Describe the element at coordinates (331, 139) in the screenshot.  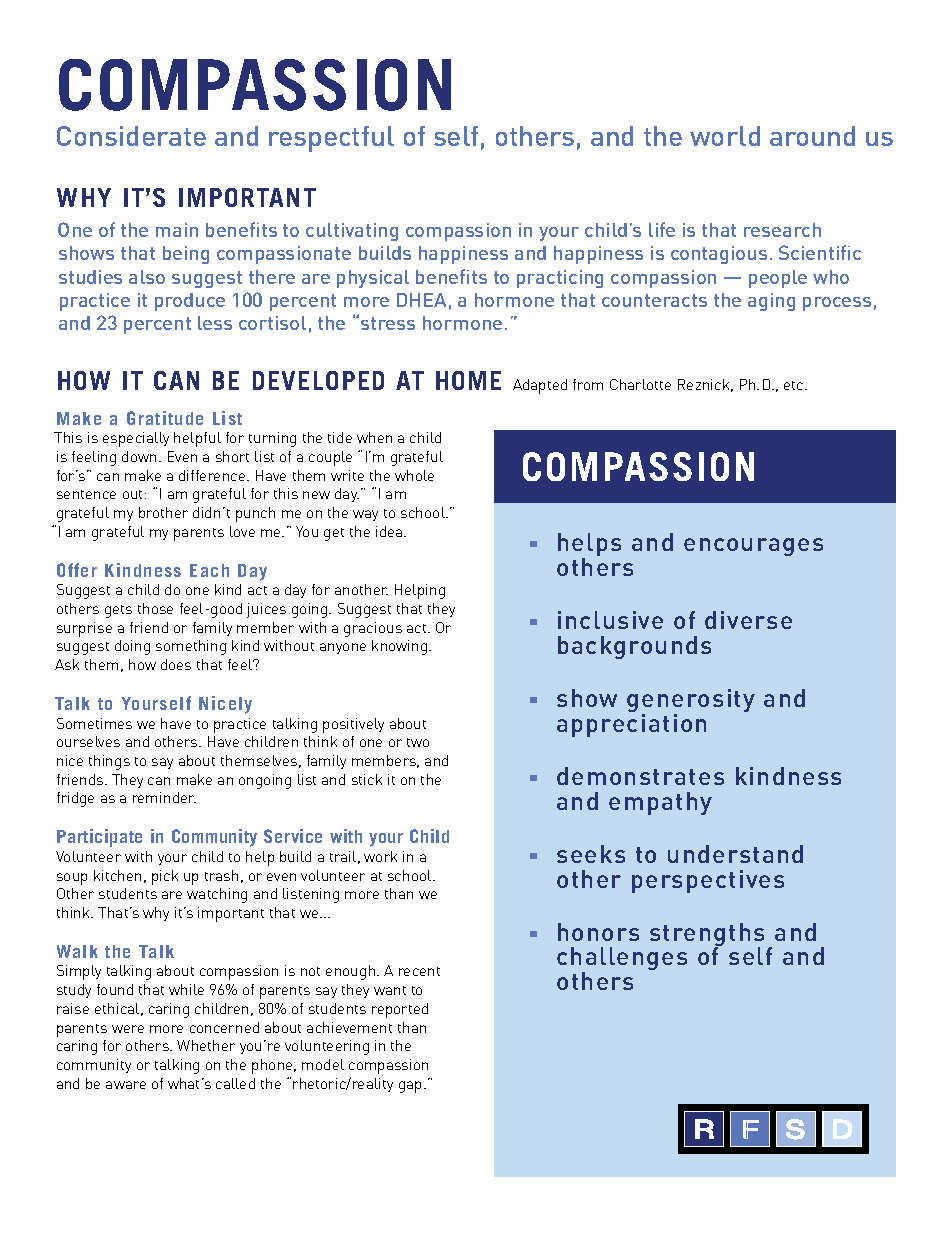
I see `respectful` at that location.
